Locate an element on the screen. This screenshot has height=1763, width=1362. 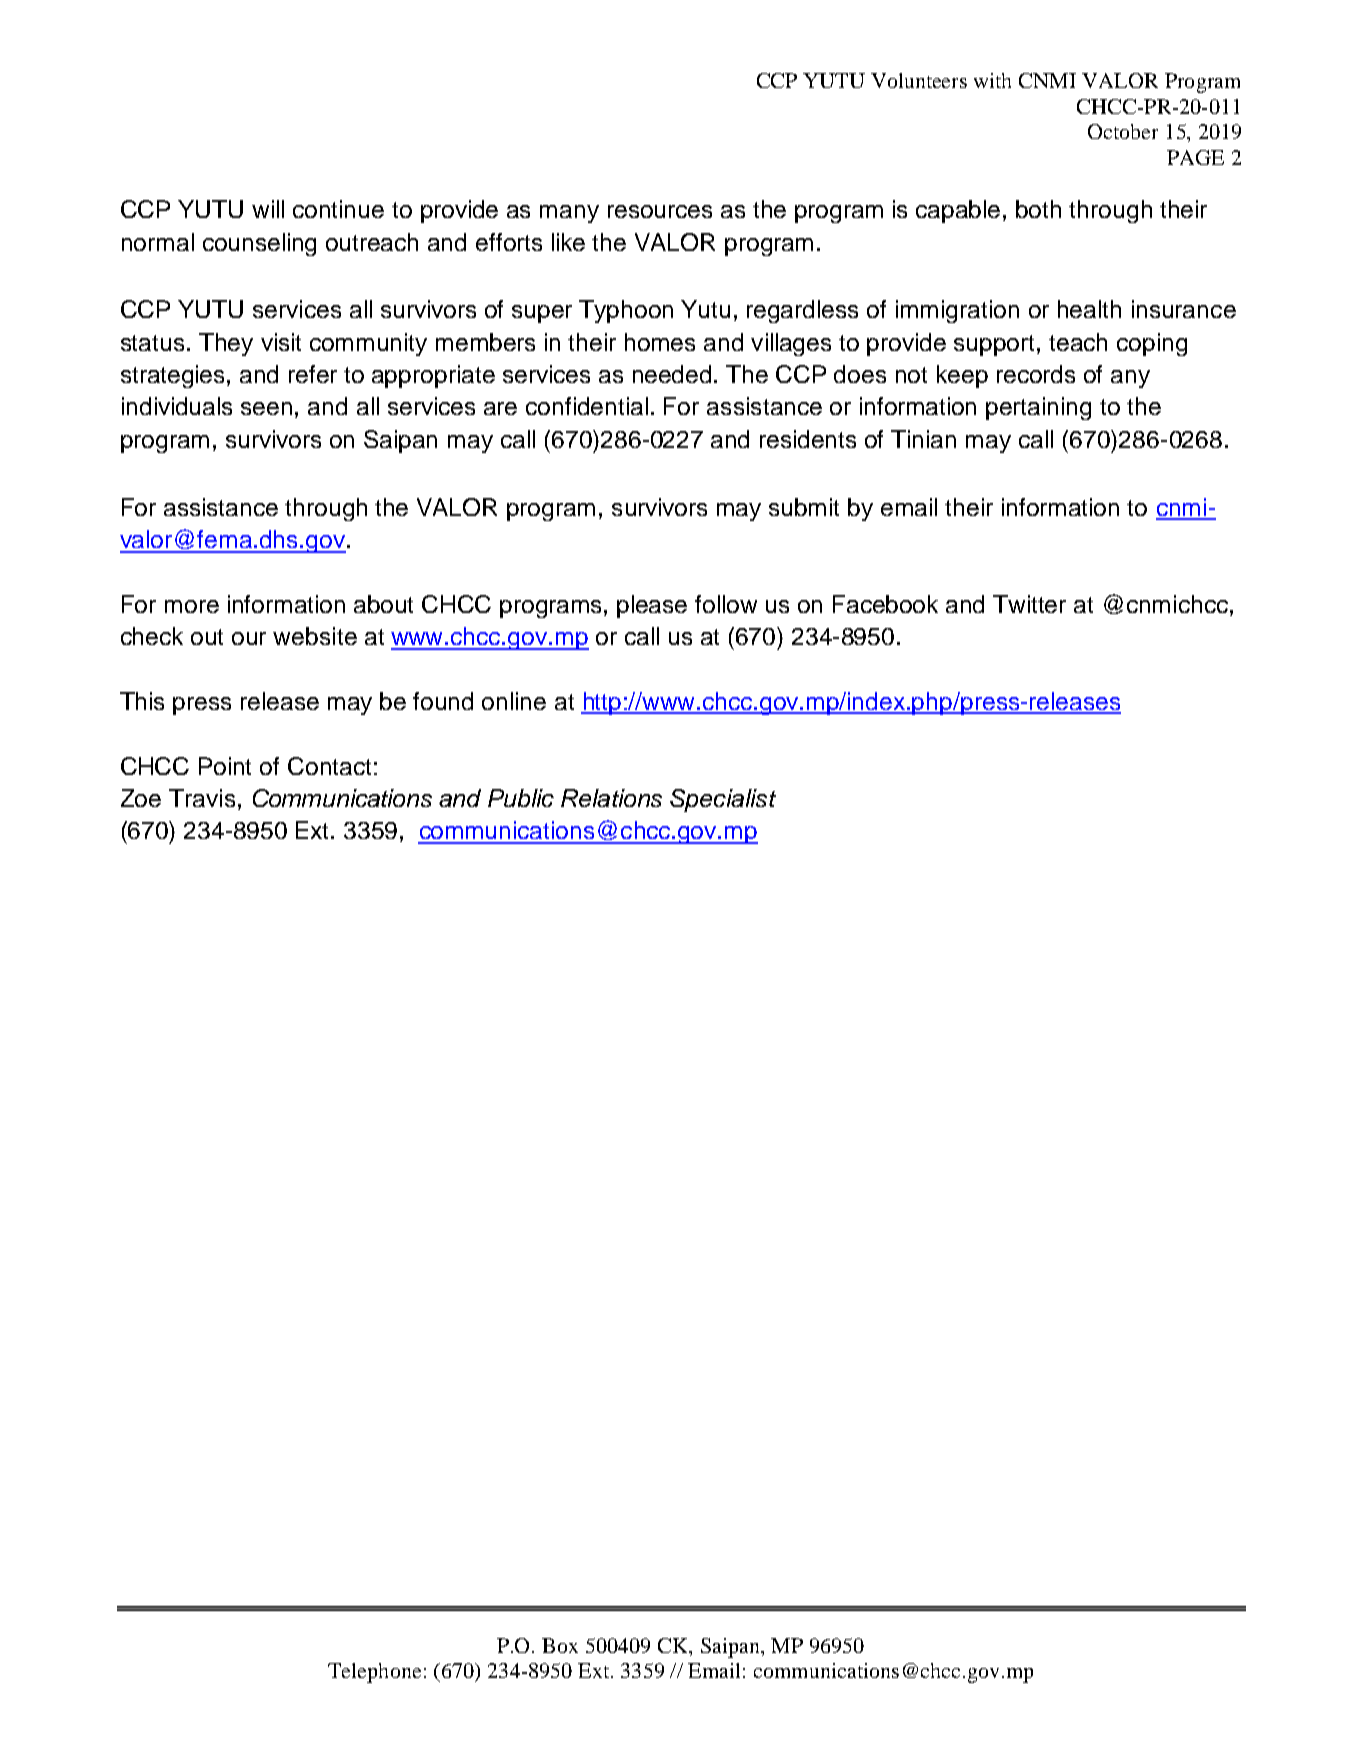
Travis is located at coordinates (202, 798).
